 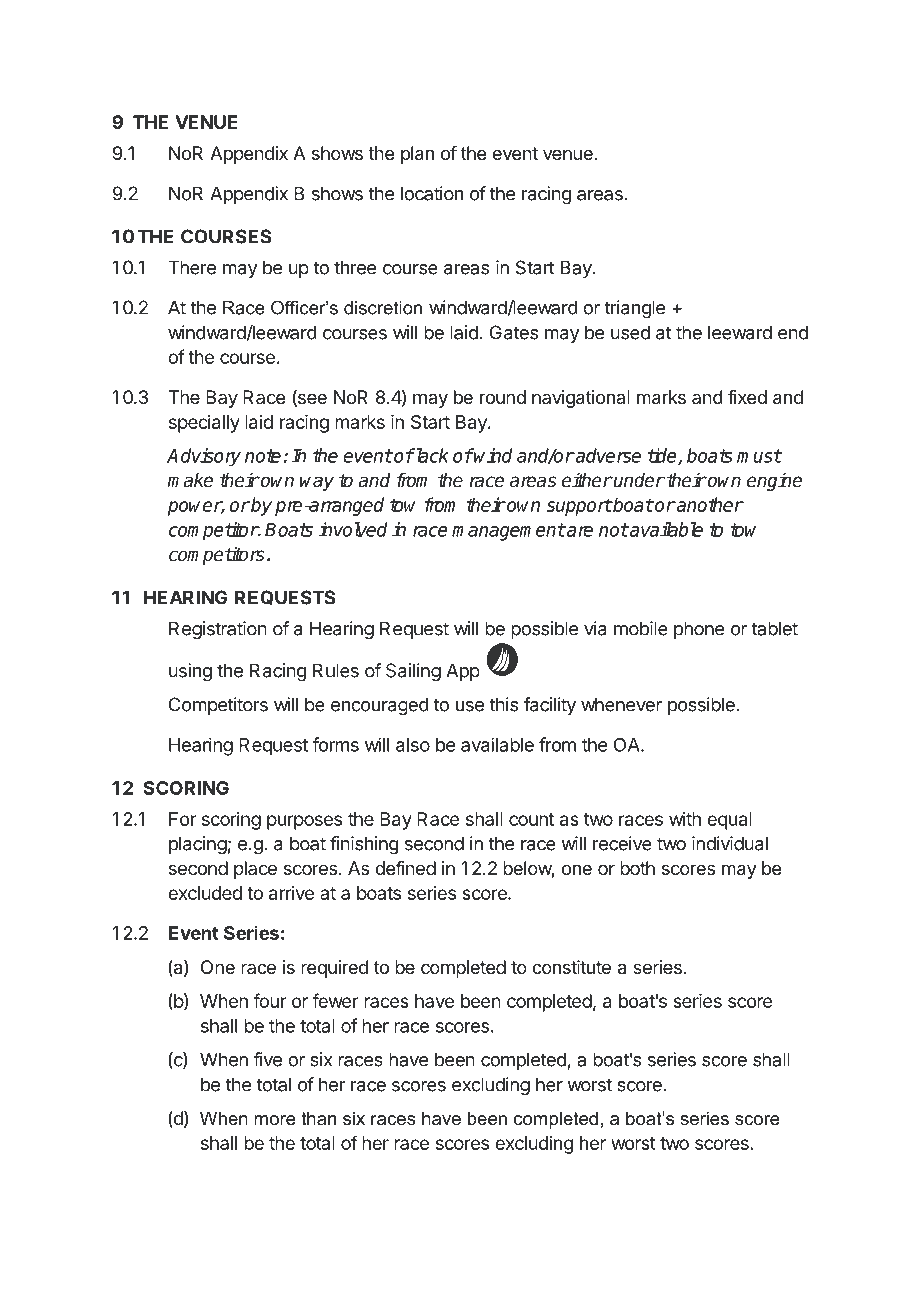 I want to click on management, so click(x=508, y=532).
